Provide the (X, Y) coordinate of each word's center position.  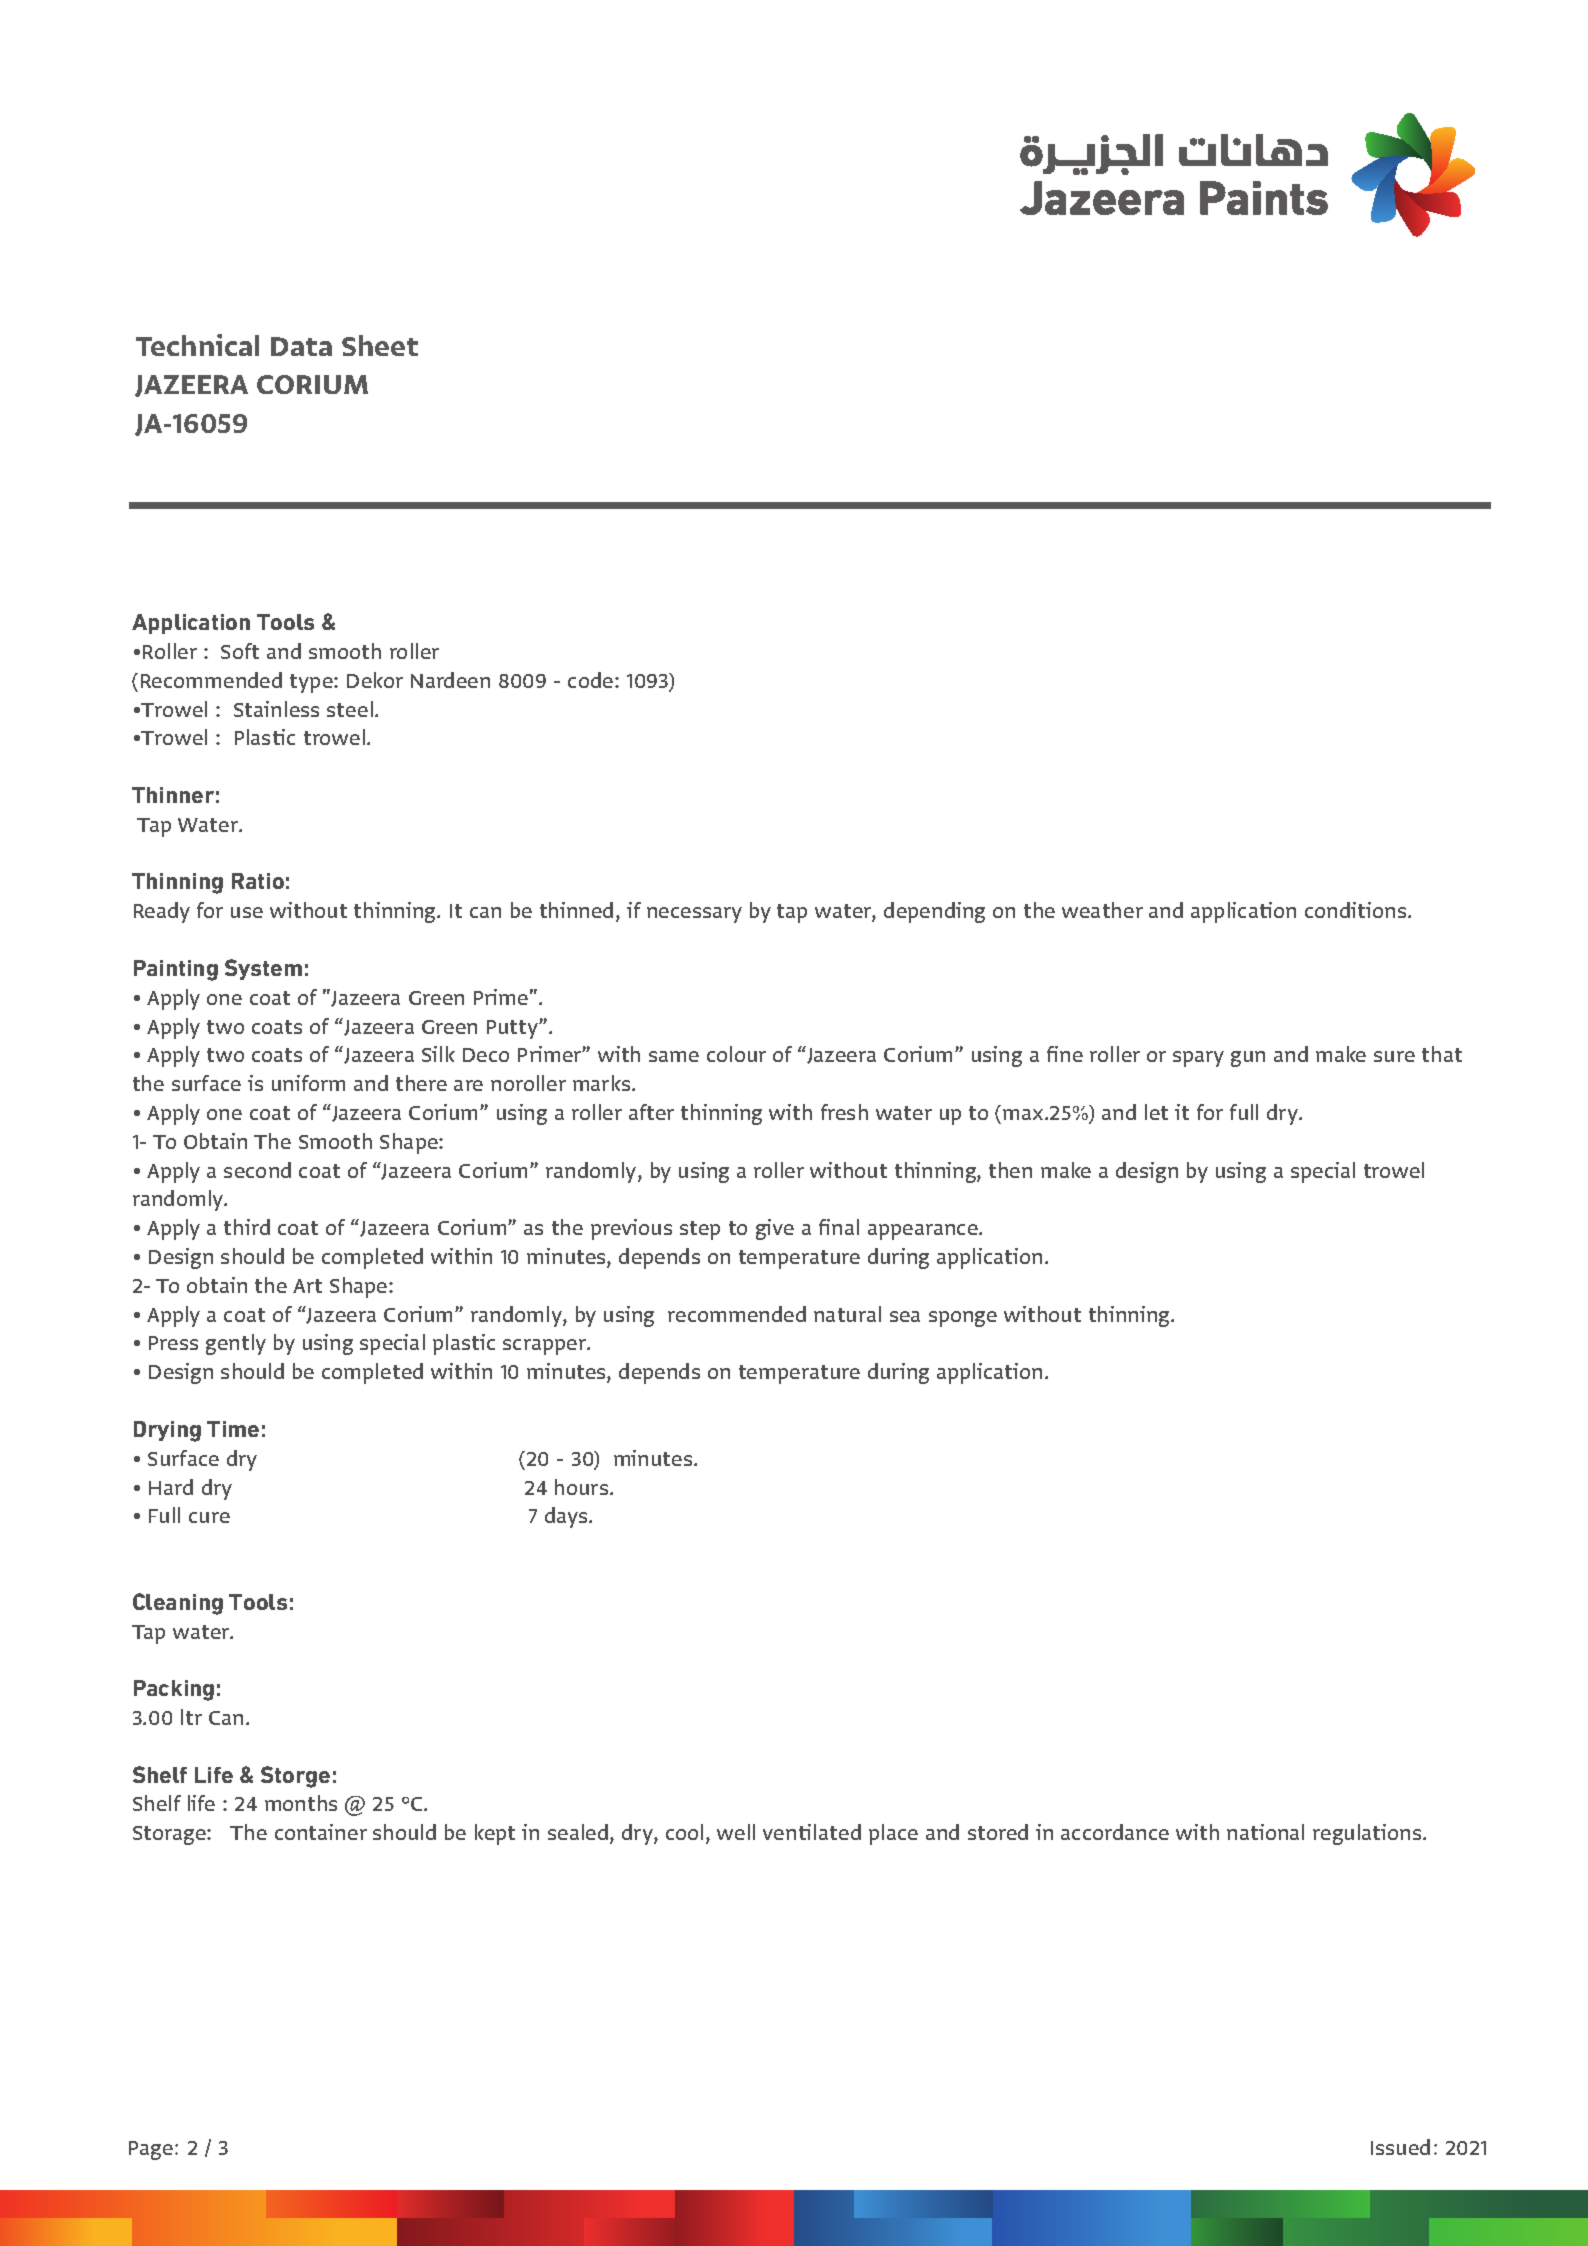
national (1265, 1832)
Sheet (380, 345)
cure (209, 1517)
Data (301, 346)
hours (583, 1487)
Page (151, 2150)
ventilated (812, 1832)
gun (1248, 1059)
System (263, 969)
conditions (1357, 910)
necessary (694, 915)
